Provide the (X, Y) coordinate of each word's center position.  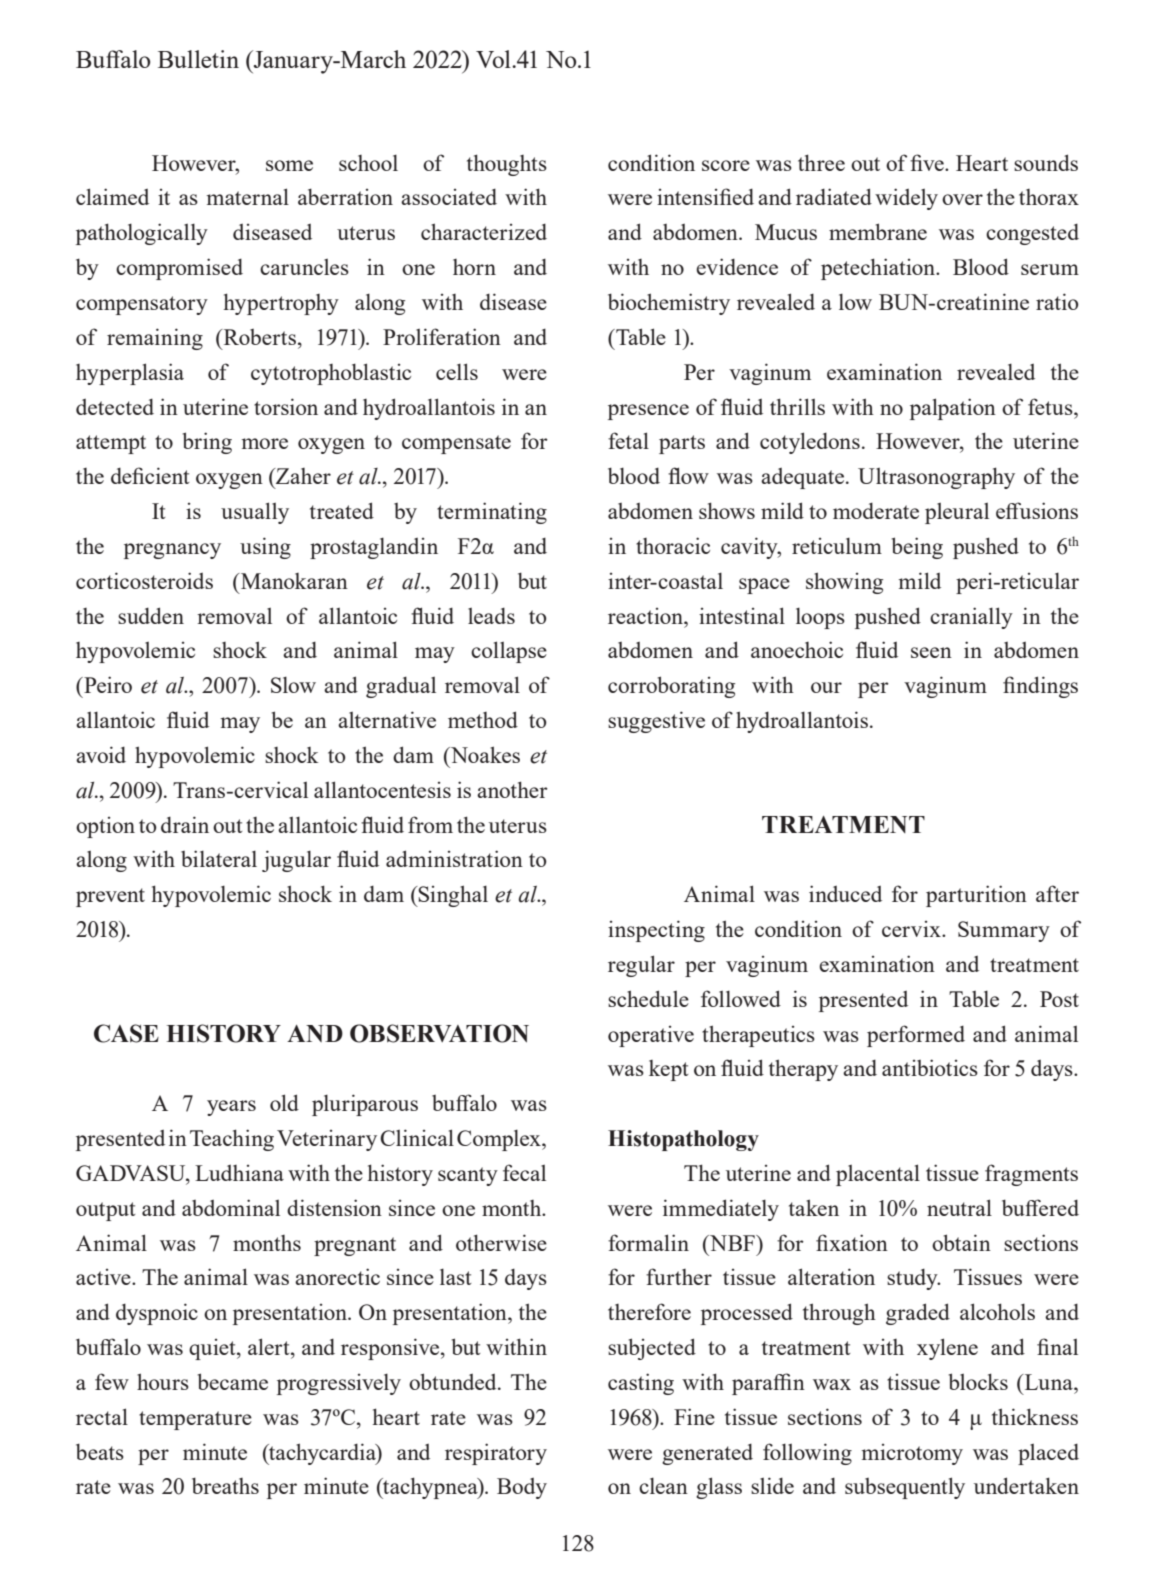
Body (522, 1488)
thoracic (673, 545)
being (917, 548)
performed (916, 1036)
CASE (126, 1033)
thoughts (507, 165)
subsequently (905, 1488)
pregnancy (172, 551)
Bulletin (198, 59)
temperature (195, 1420)
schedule (648, 998)
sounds (1046, 162)
